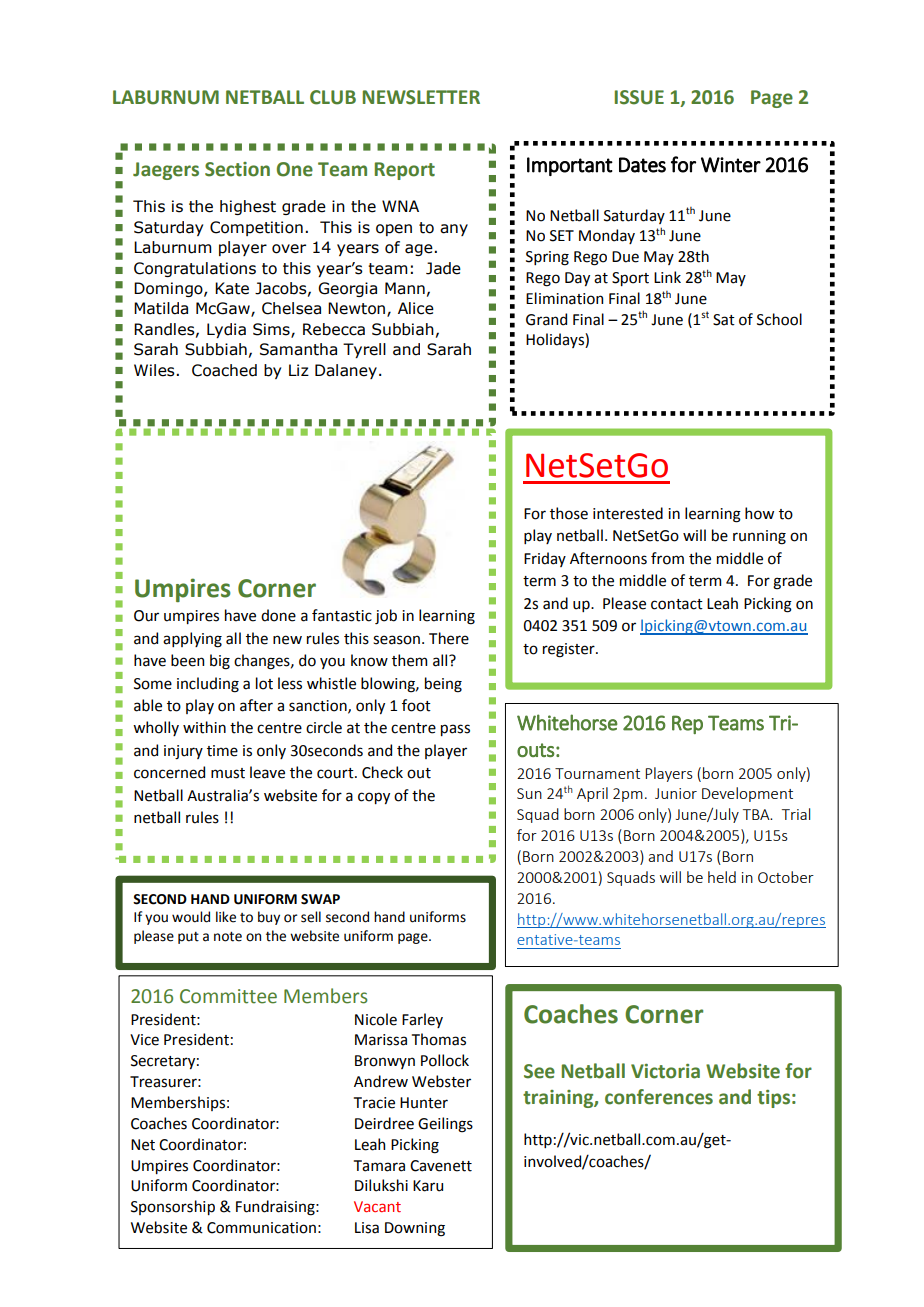  Describe the element at coordinates (779, 319) in the screenshot. I see `School` at that location.
